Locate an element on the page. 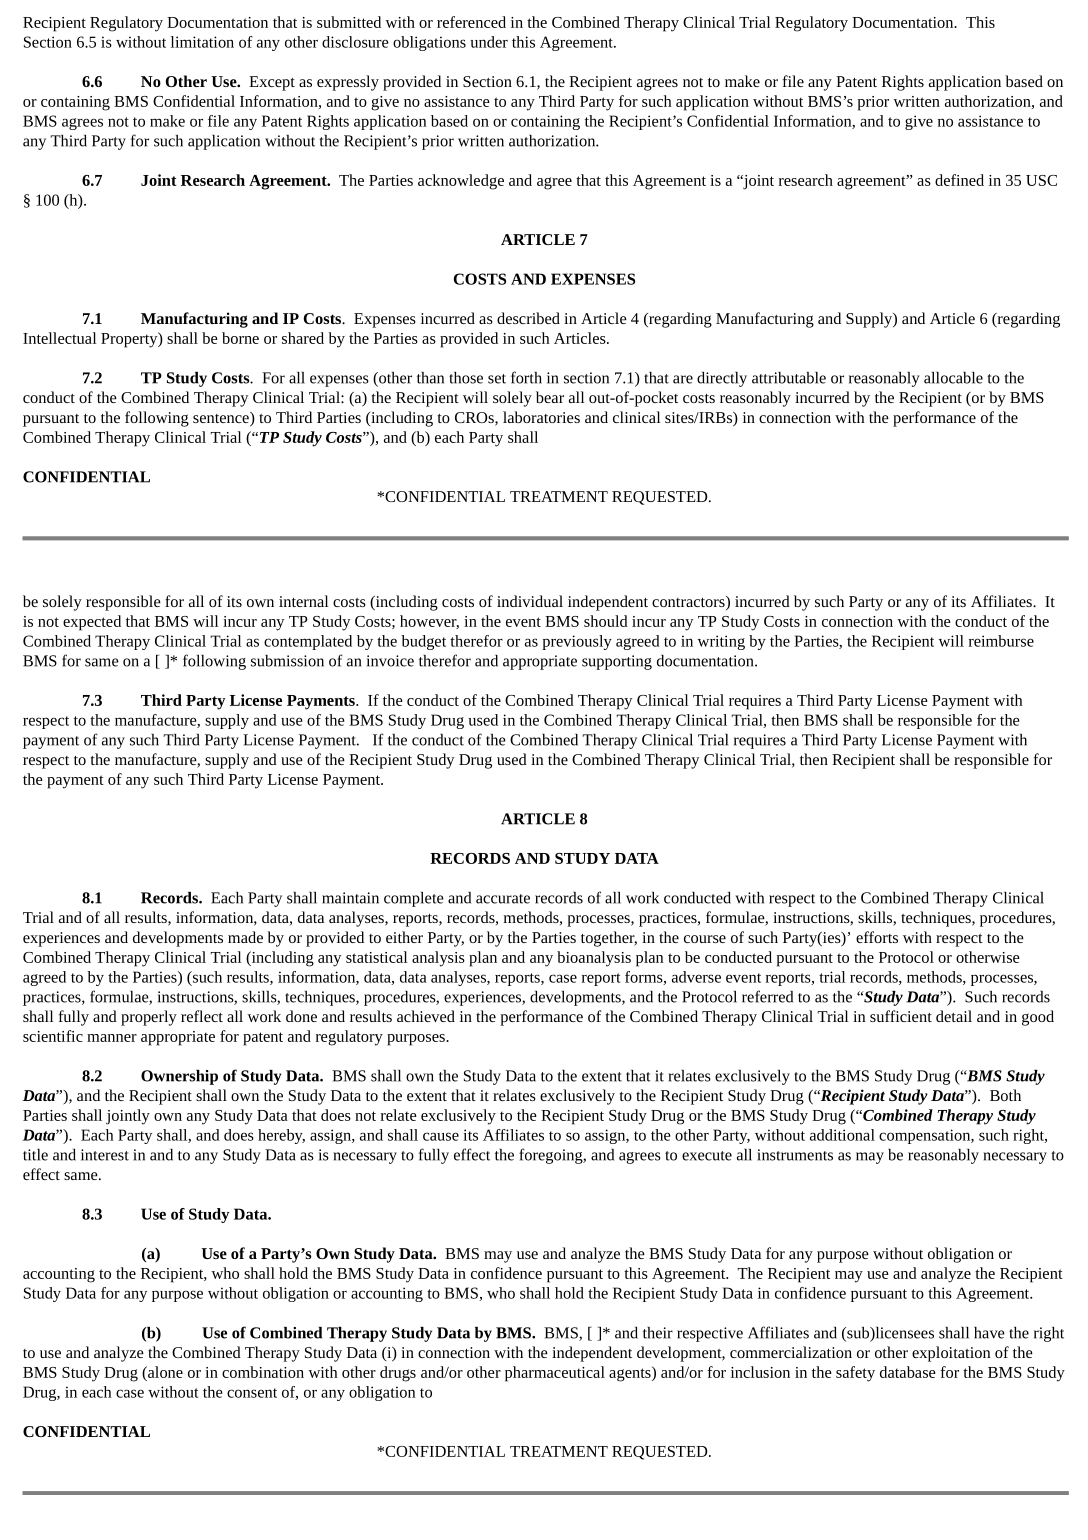 This document has width=1088, height=1540. pharmaceutical is located at coordinates (555, 1374).
